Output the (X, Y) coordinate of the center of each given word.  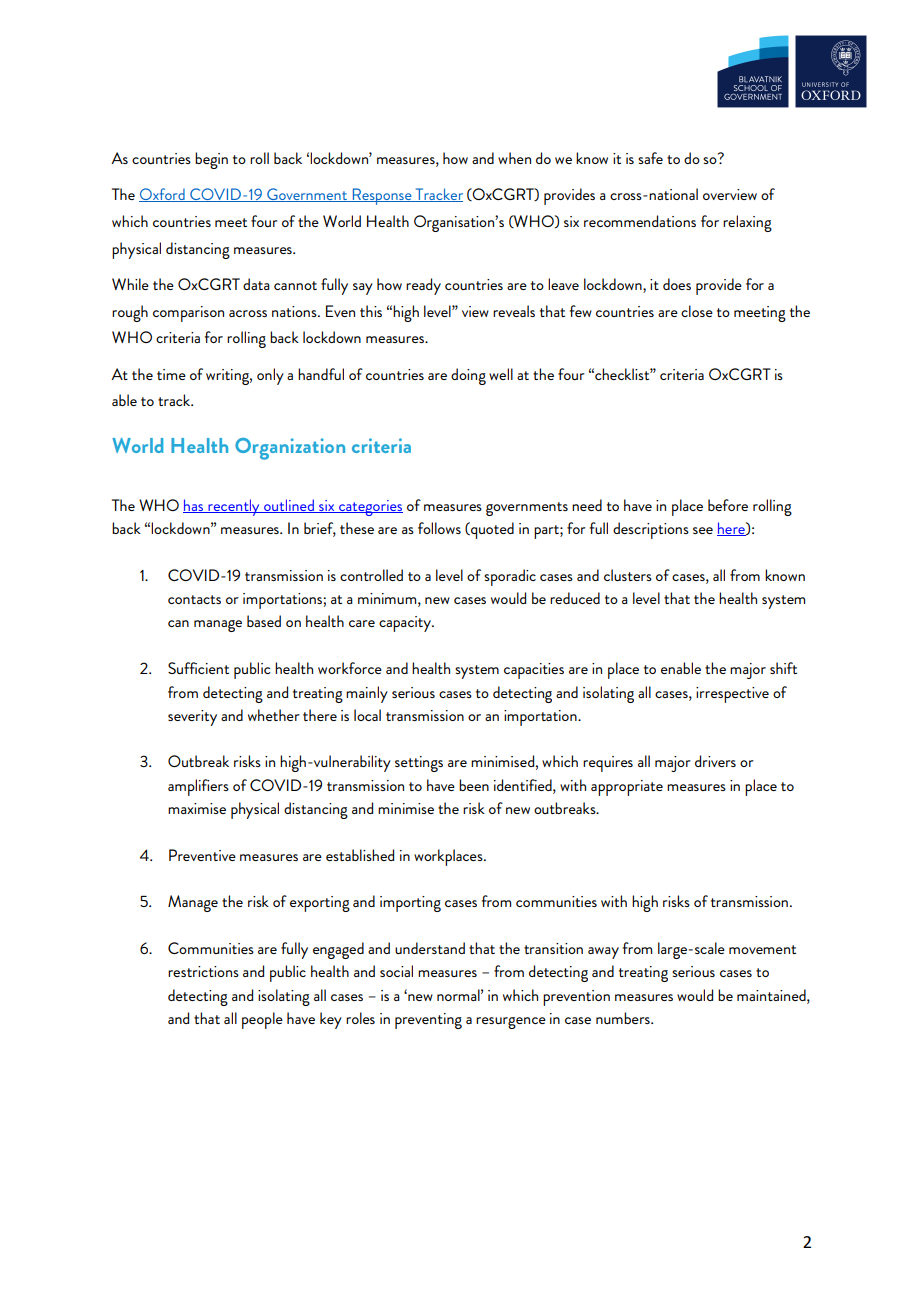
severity (192, 718)
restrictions (203, 971)
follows (439, 528)
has (194, 506)
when (514, 158)
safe (650, 158)
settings (419, 764)
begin (211, 160)
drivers (715, 761)
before (728, 505)
